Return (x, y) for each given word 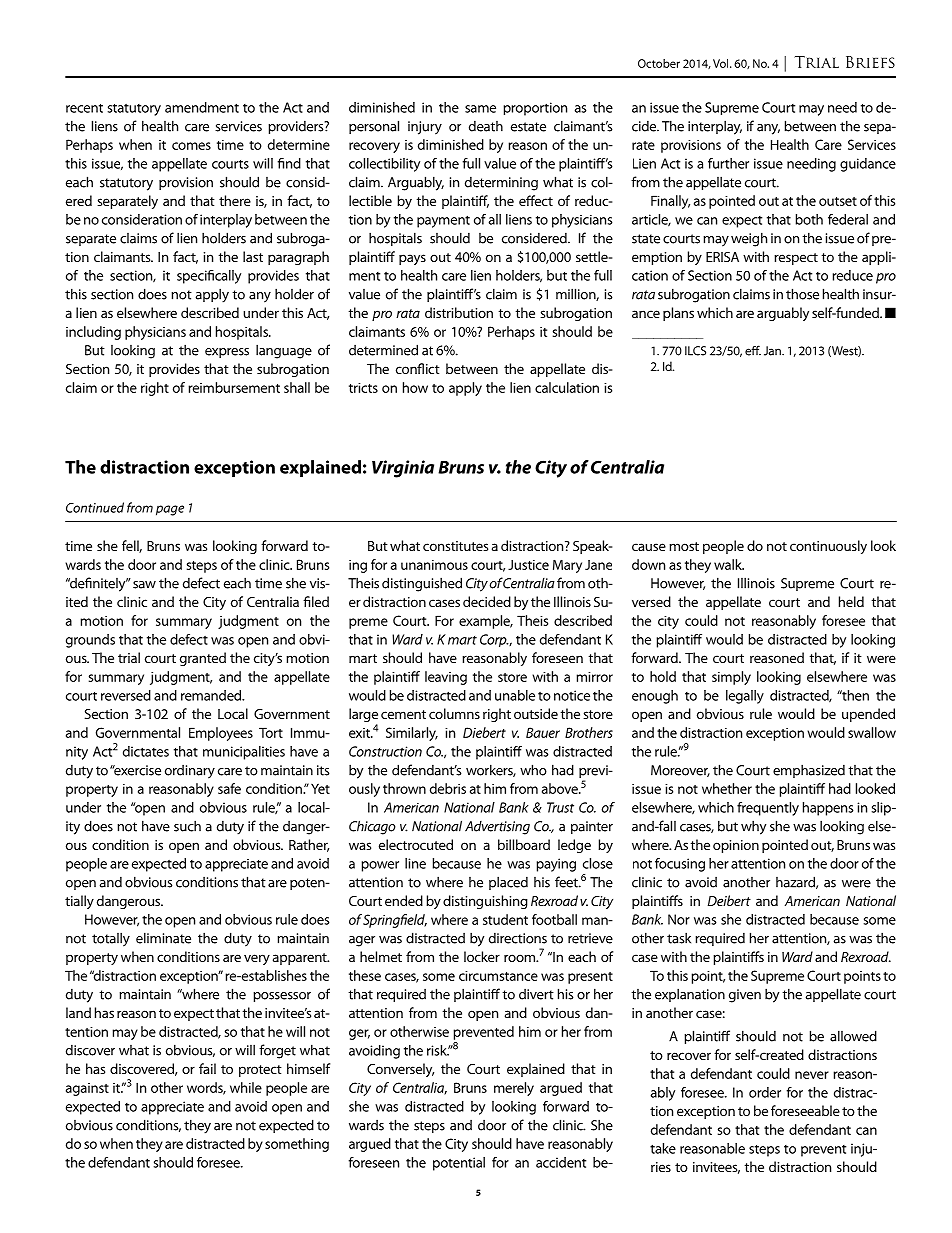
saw (144, 585)
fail (207, 1068)
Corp (494, 640)
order (765, 1092)
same (480, 109)
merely (514, 1089)
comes (191, 146)
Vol (722, 63)
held (851, 601)
